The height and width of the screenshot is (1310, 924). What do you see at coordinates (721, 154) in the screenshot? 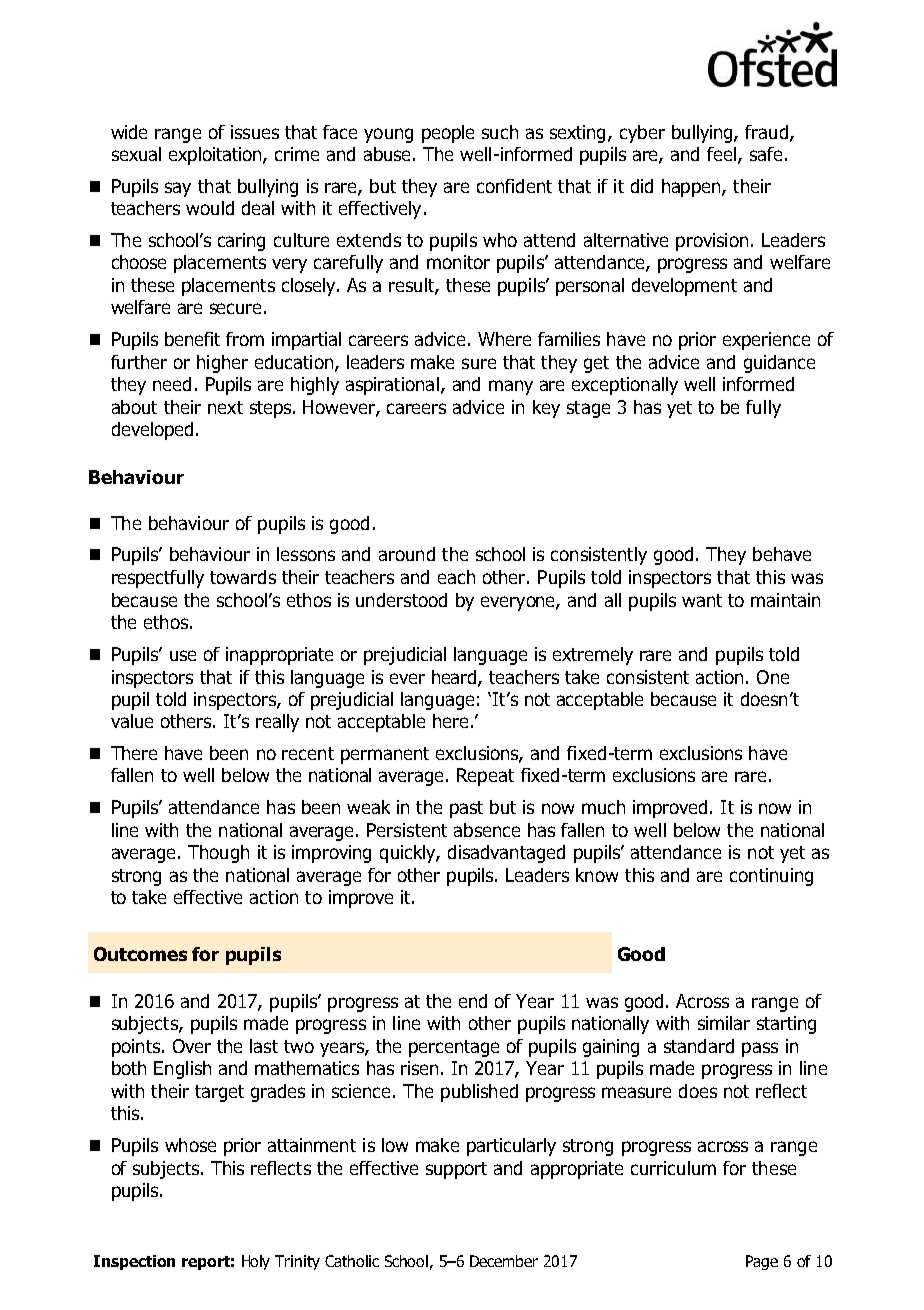
I see `feel` at bounding box center [721, 154].
